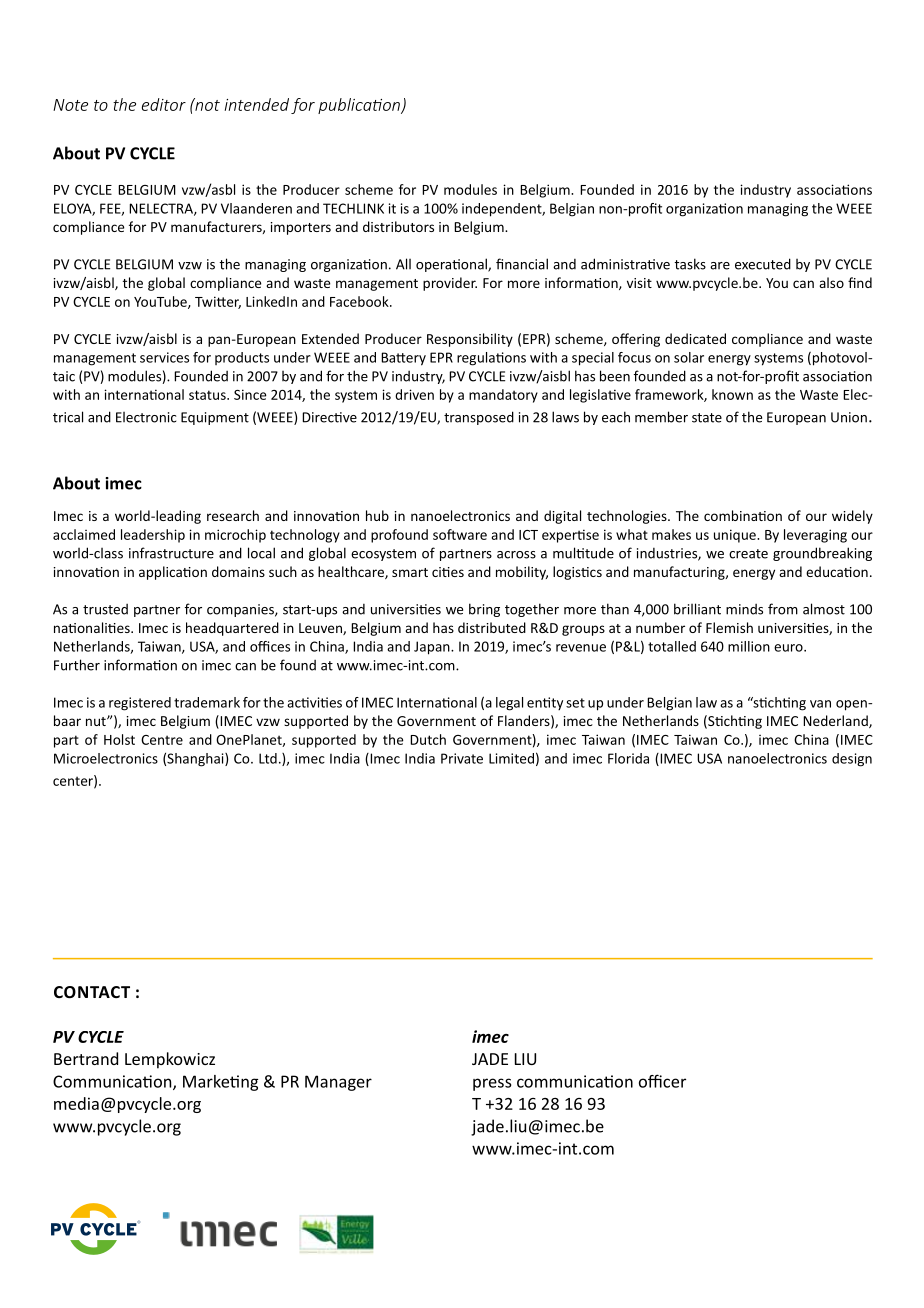 The width and height of the screenshot is (924, 1308). What do you see at coordinates (852, 760) in the screenshot?
I see `design` at bounding box center [852, 760].
